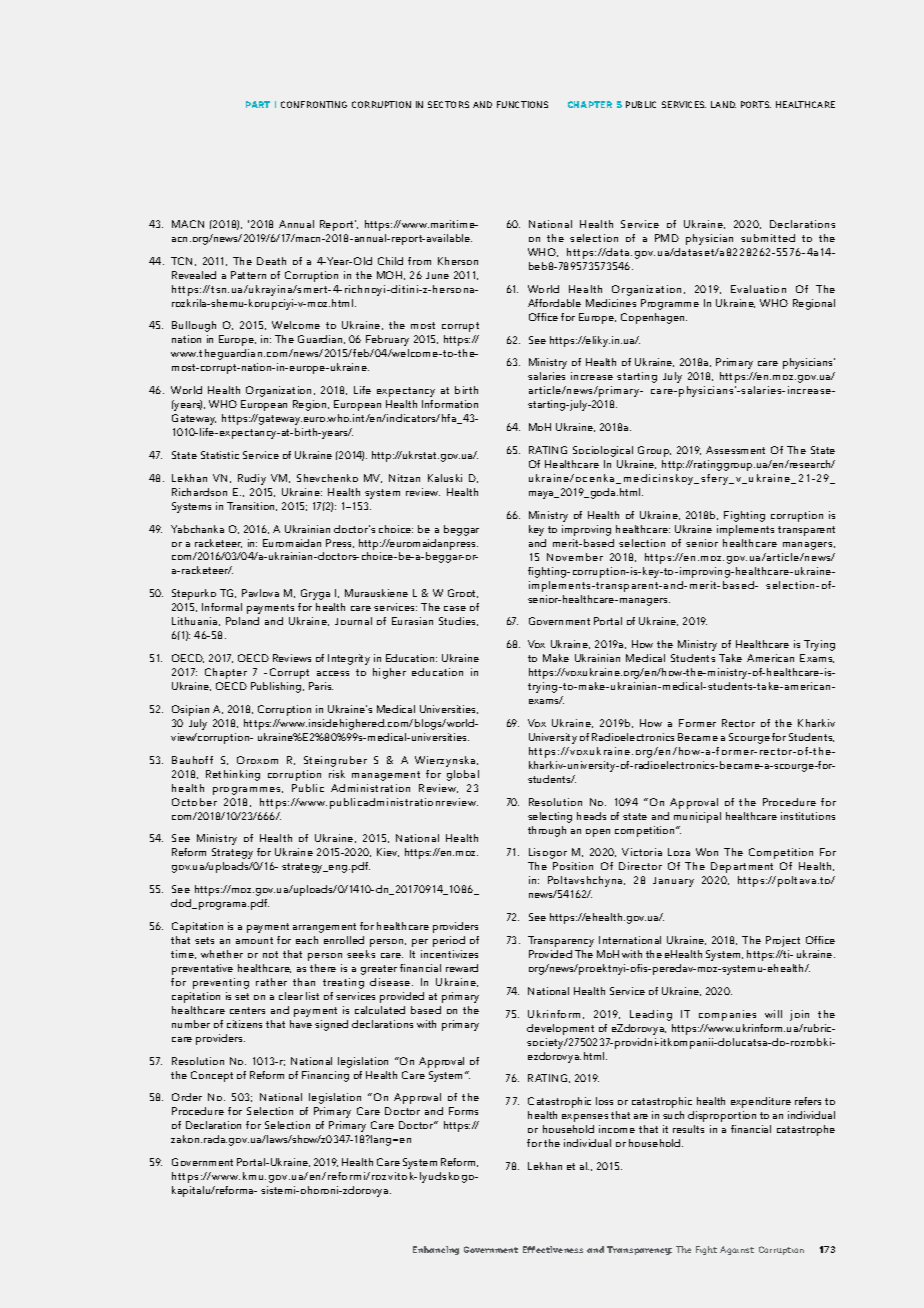  Describe the element at coordinates (553, 1249) in the screenshot. I see `Effectiveness` at that location.
